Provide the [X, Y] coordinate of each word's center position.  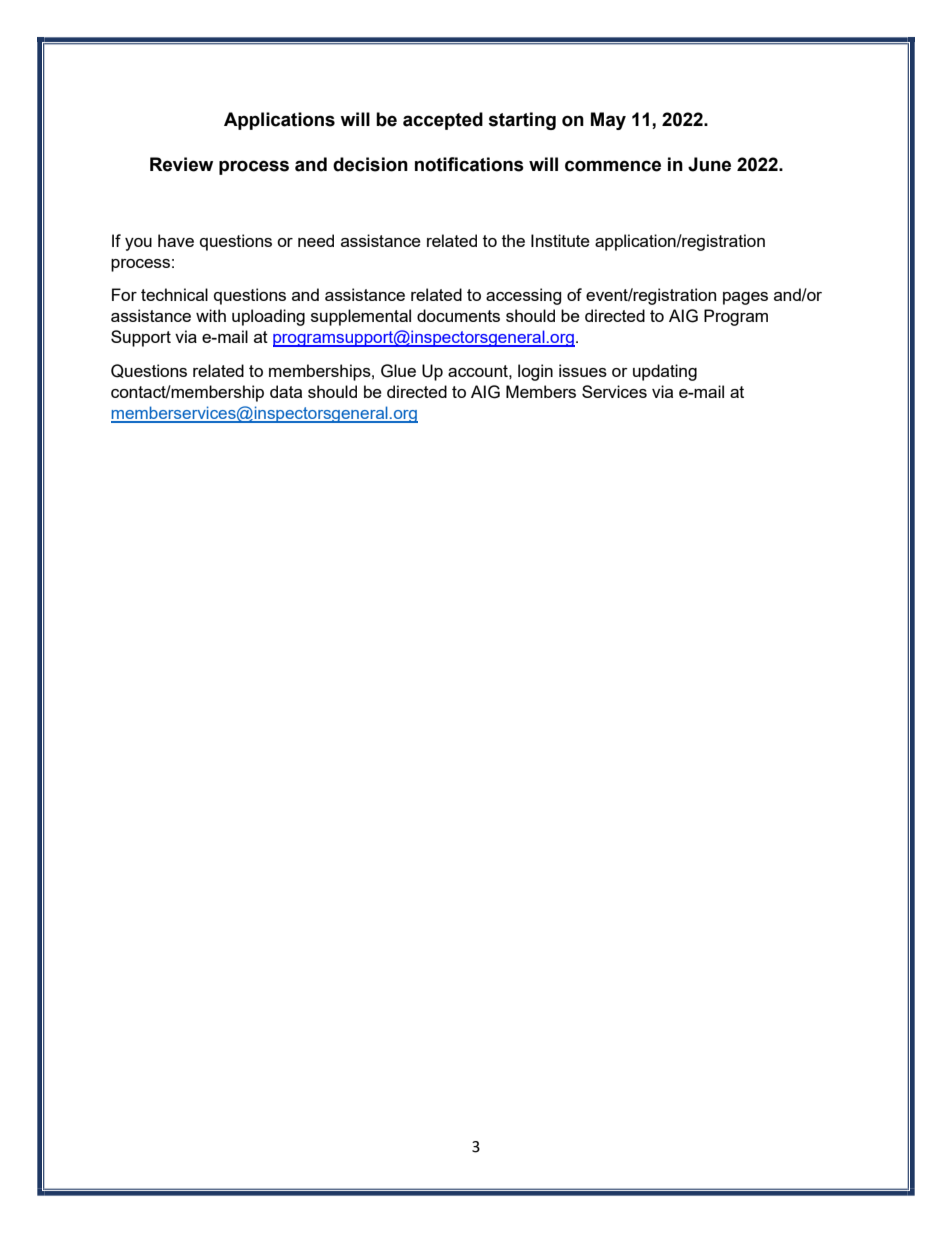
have [176, 240]
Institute [560, 240]
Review [181, 164]
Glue [398, 371]
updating [665, 372]
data [286, 391]
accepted [443, 121]
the [513, 240]
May [608, 121]
